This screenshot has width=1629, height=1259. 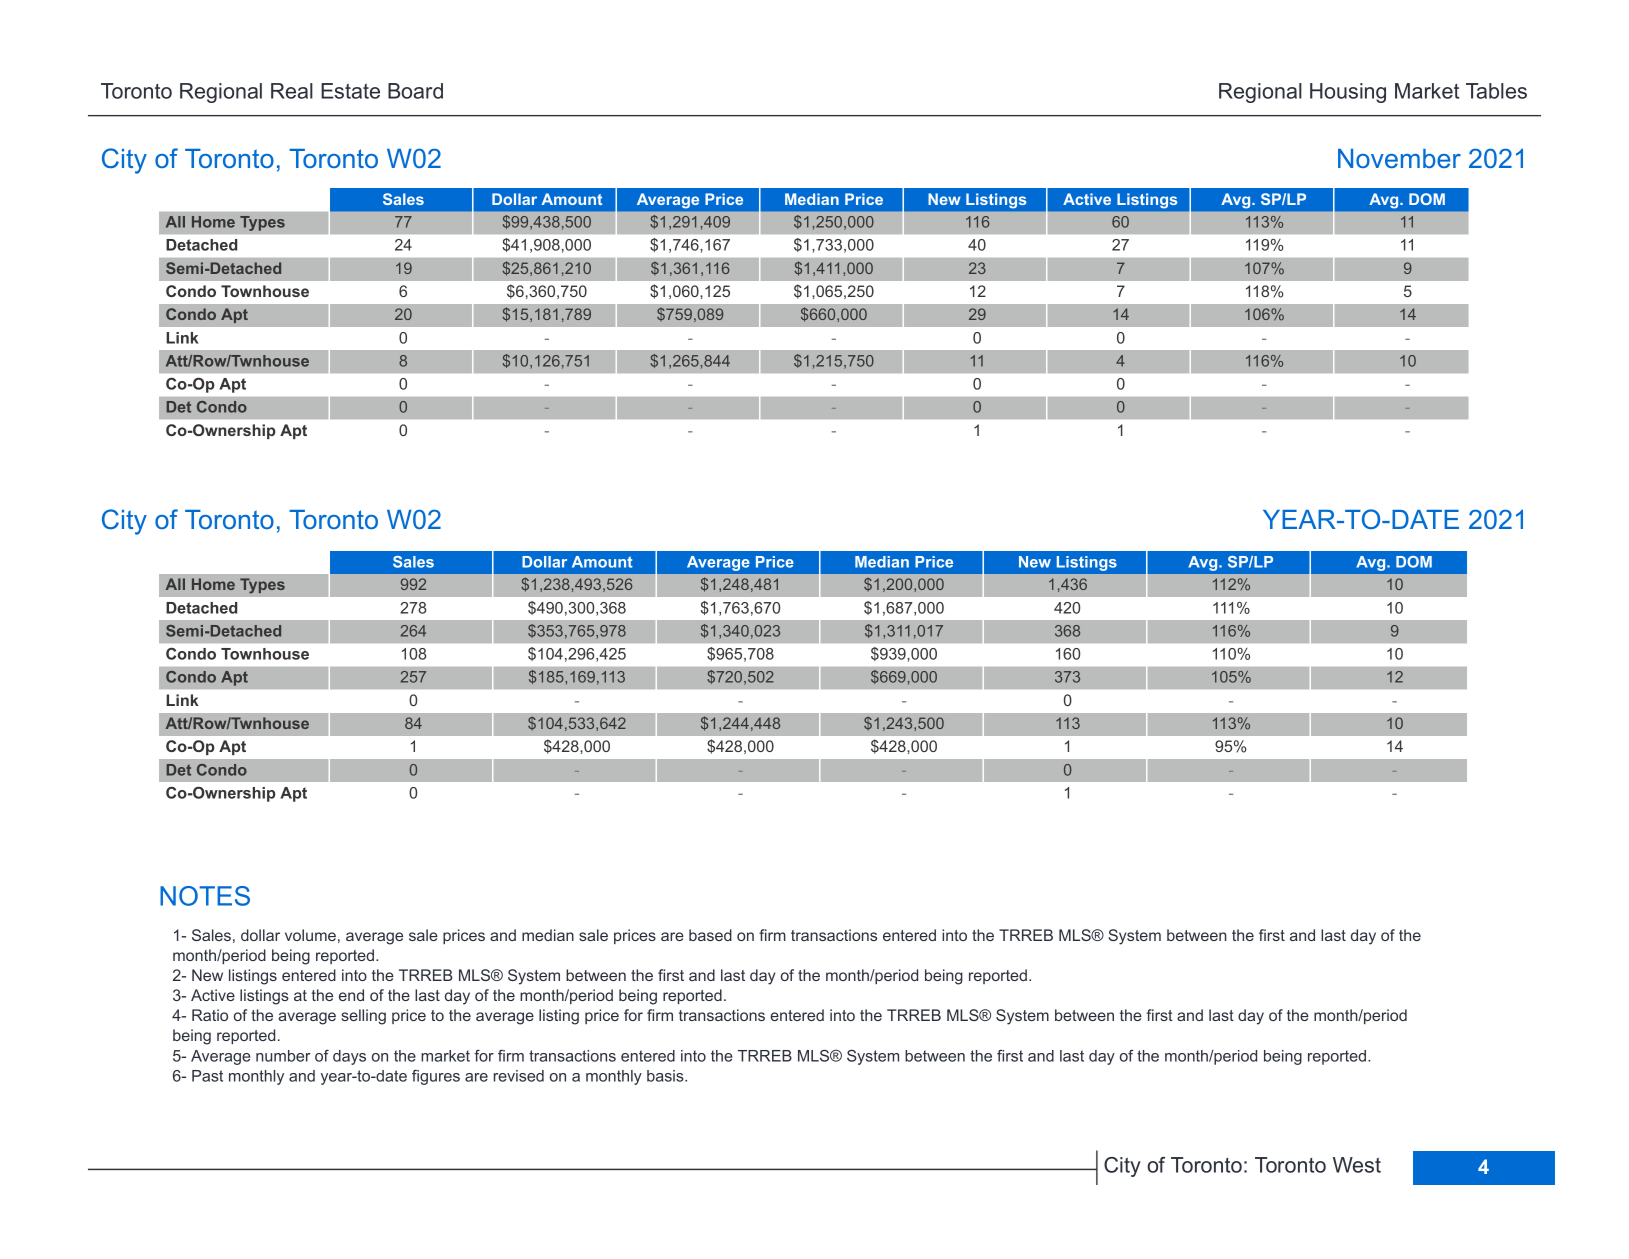 I want to click on Estate, so click(x=350, y=91).
